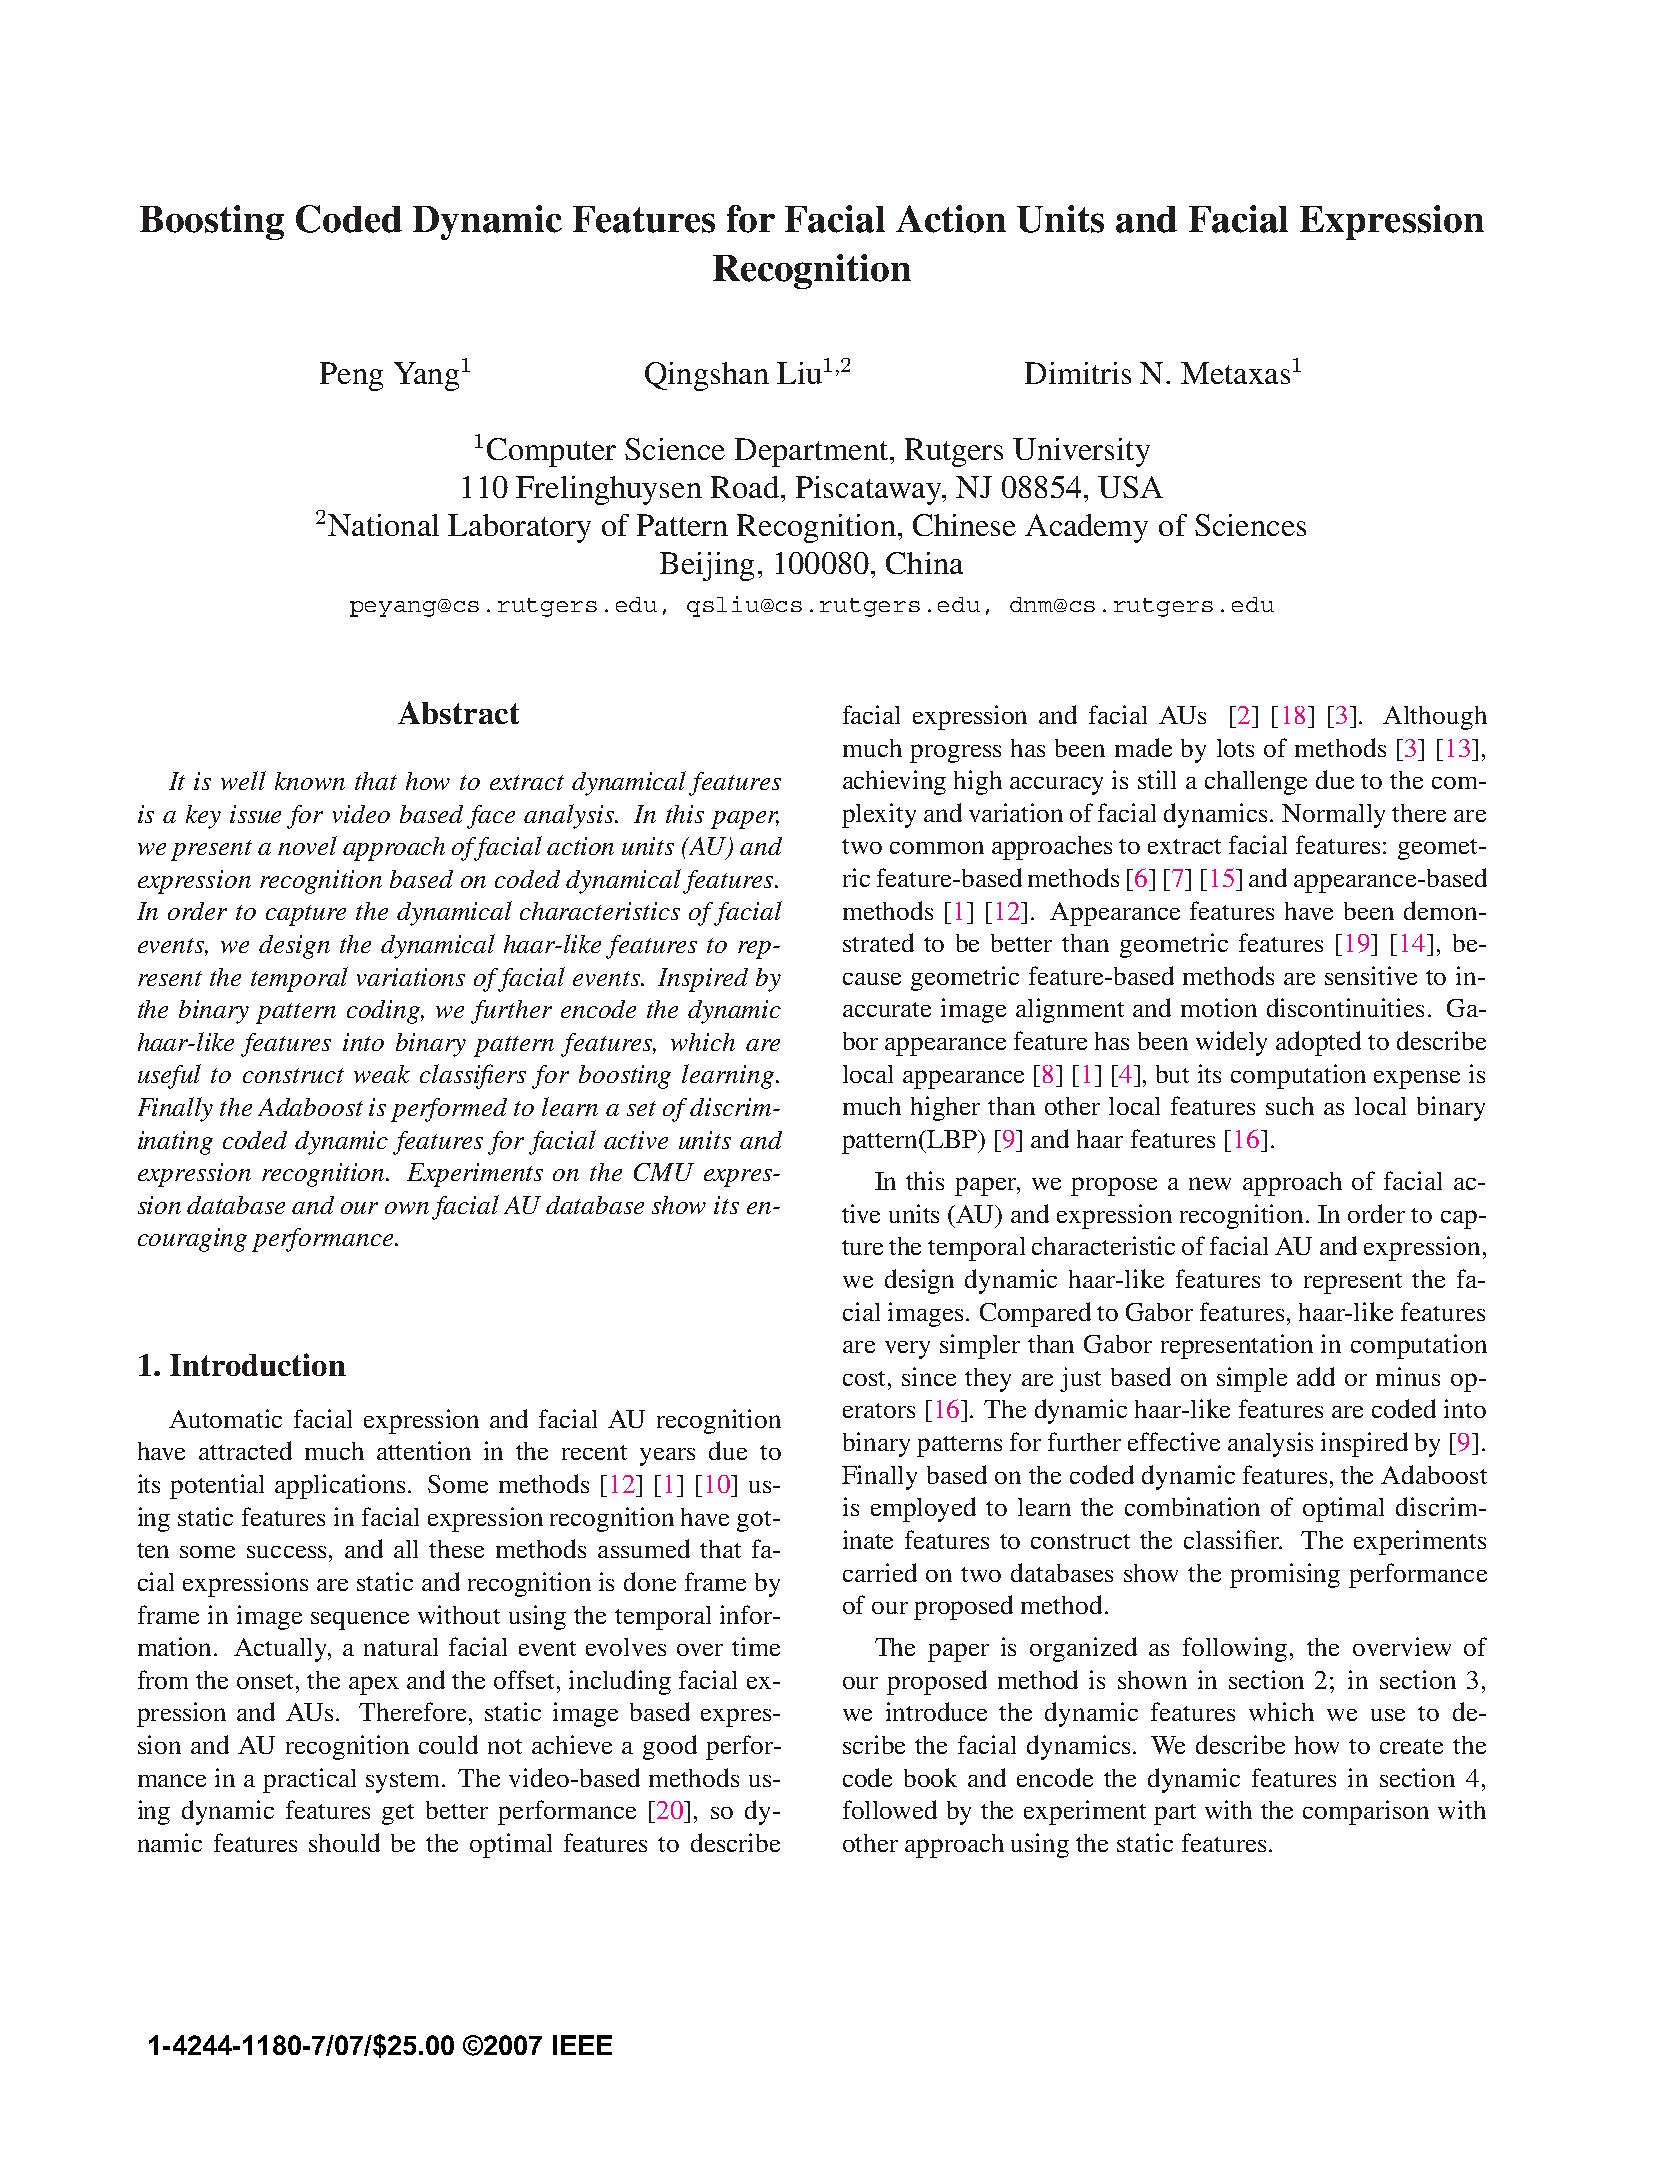 The image size is (1669, 2160). I want to click on should, so click(344, 1842).
